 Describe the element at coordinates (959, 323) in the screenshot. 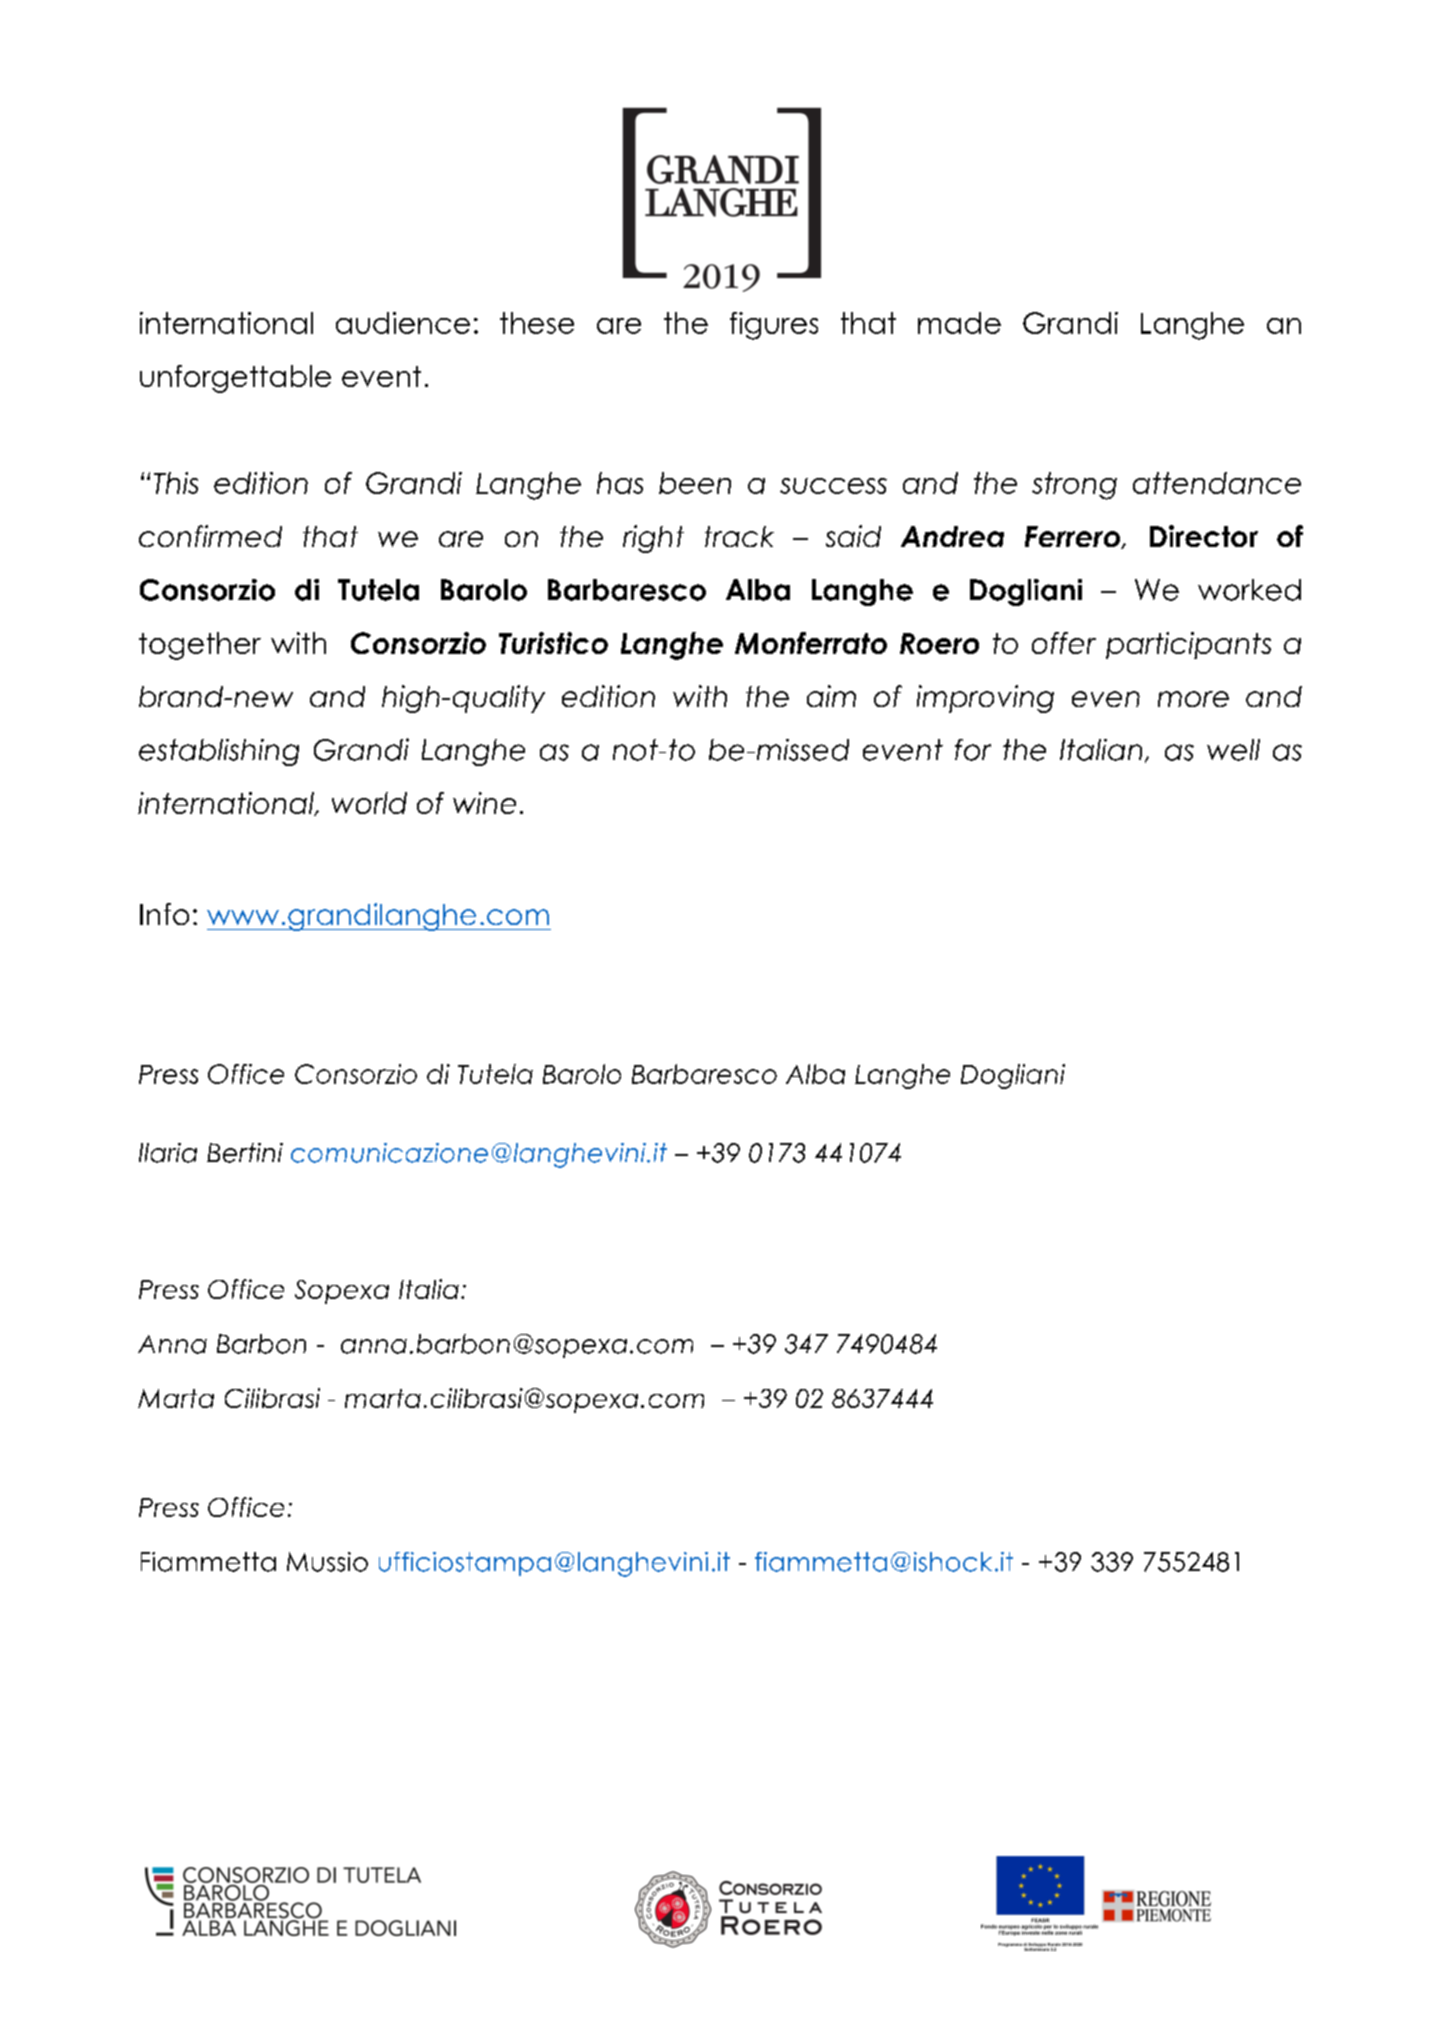

I see `made` at that location.
